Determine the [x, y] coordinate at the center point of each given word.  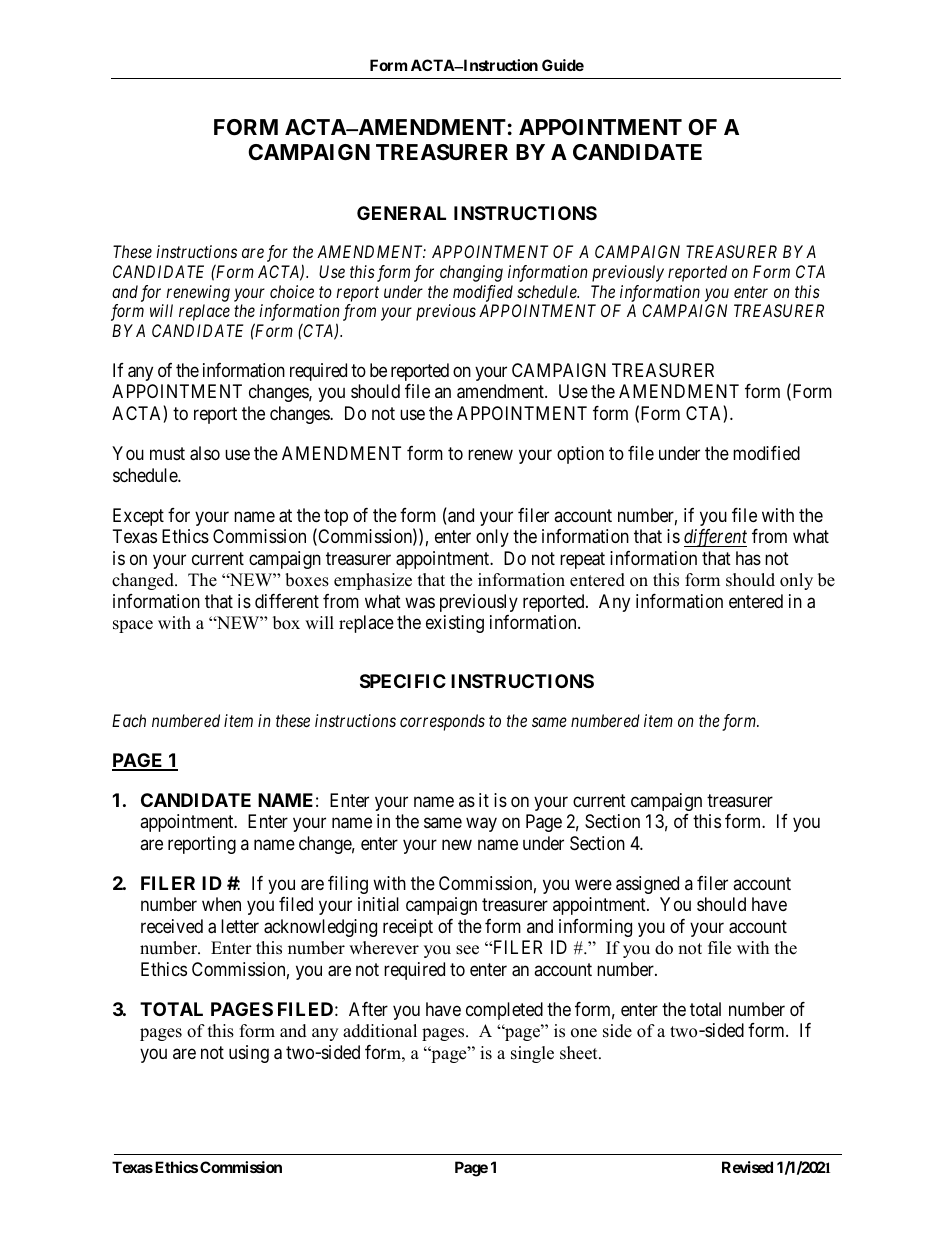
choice [292, 291]
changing [471, 273]
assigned [647, 885]
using [249, 1054]
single [532, 1054]
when [221, 904]
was [420, 603]
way [481, 825]
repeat [582, 560]
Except [138, 517]
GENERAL [401, 213]
